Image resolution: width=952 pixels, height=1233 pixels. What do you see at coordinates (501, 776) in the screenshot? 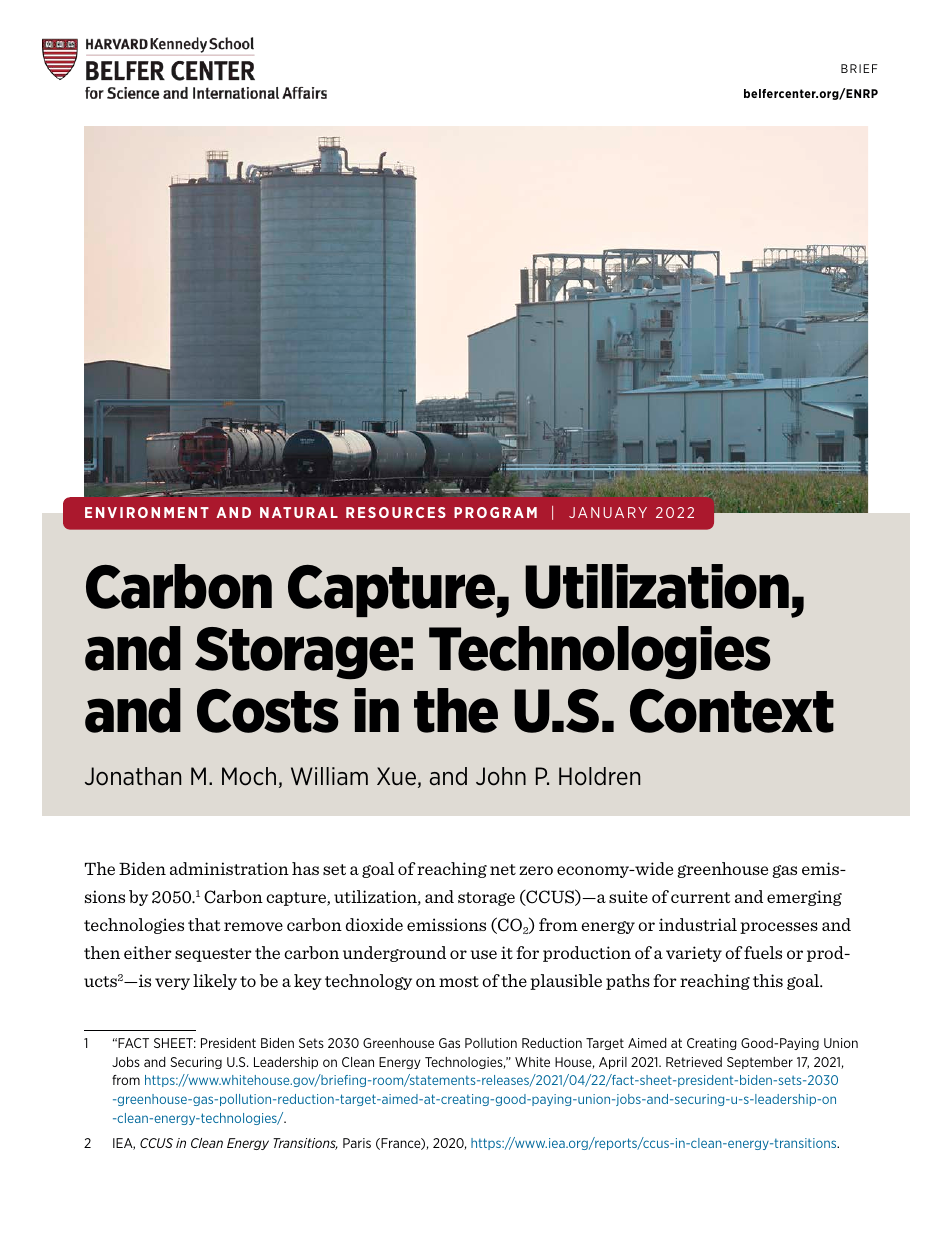
I see `John` at bounding box center [501, 776].
